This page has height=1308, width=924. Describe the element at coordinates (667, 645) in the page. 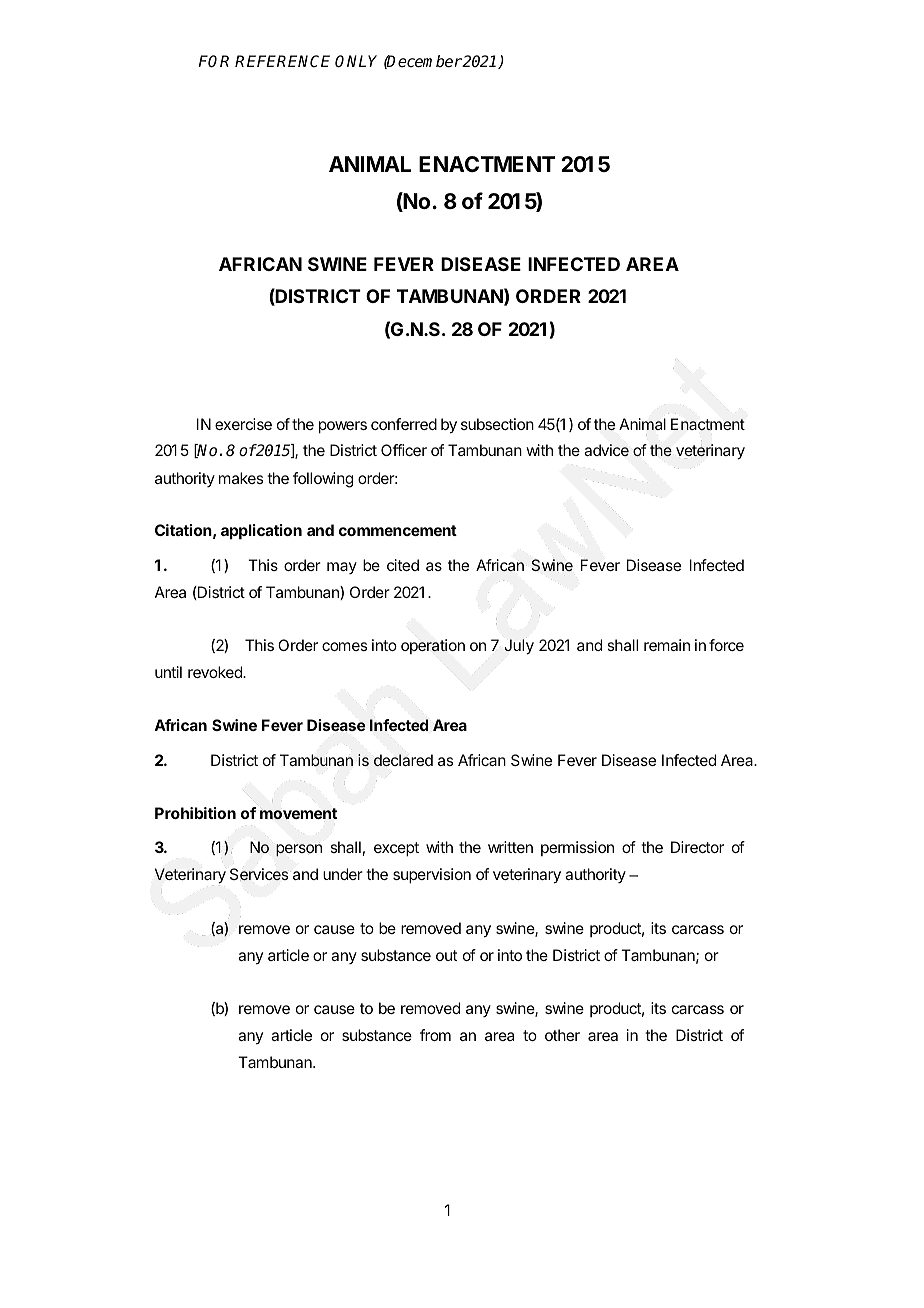

I see `remain` at that location.
